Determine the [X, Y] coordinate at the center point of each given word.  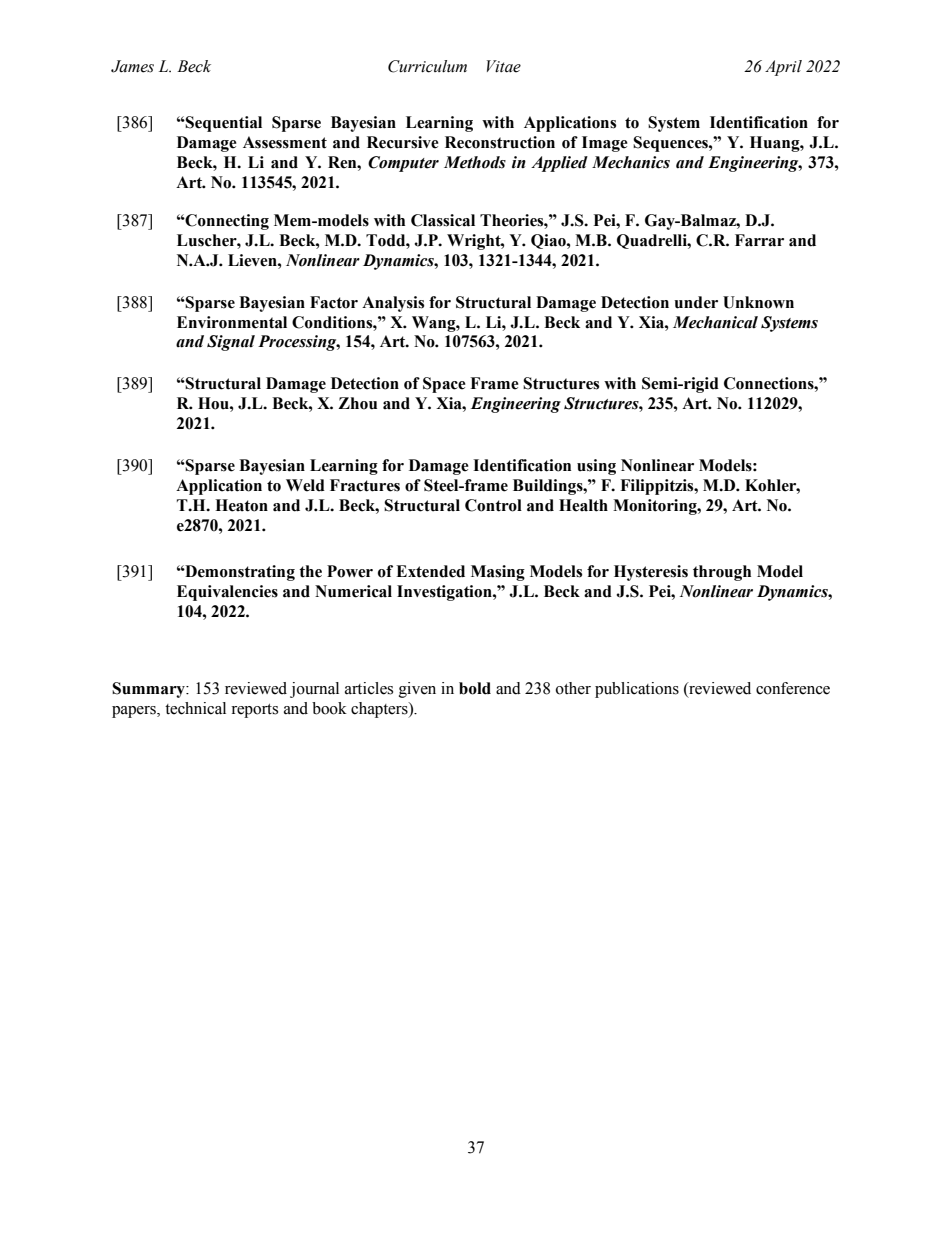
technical [195, 708]
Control [493, 505]
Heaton [241, 505]
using [596, 467]
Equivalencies [227, 593]
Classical [443, 220]
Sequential [223, 124]
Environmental [232, 322]
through [722, 573]
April [783, 68]
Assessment [285, 142]
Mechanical [715, 322]
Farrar [759, 240]
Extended [430, 571]
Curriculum [427, 66]
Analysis [393, 304]
